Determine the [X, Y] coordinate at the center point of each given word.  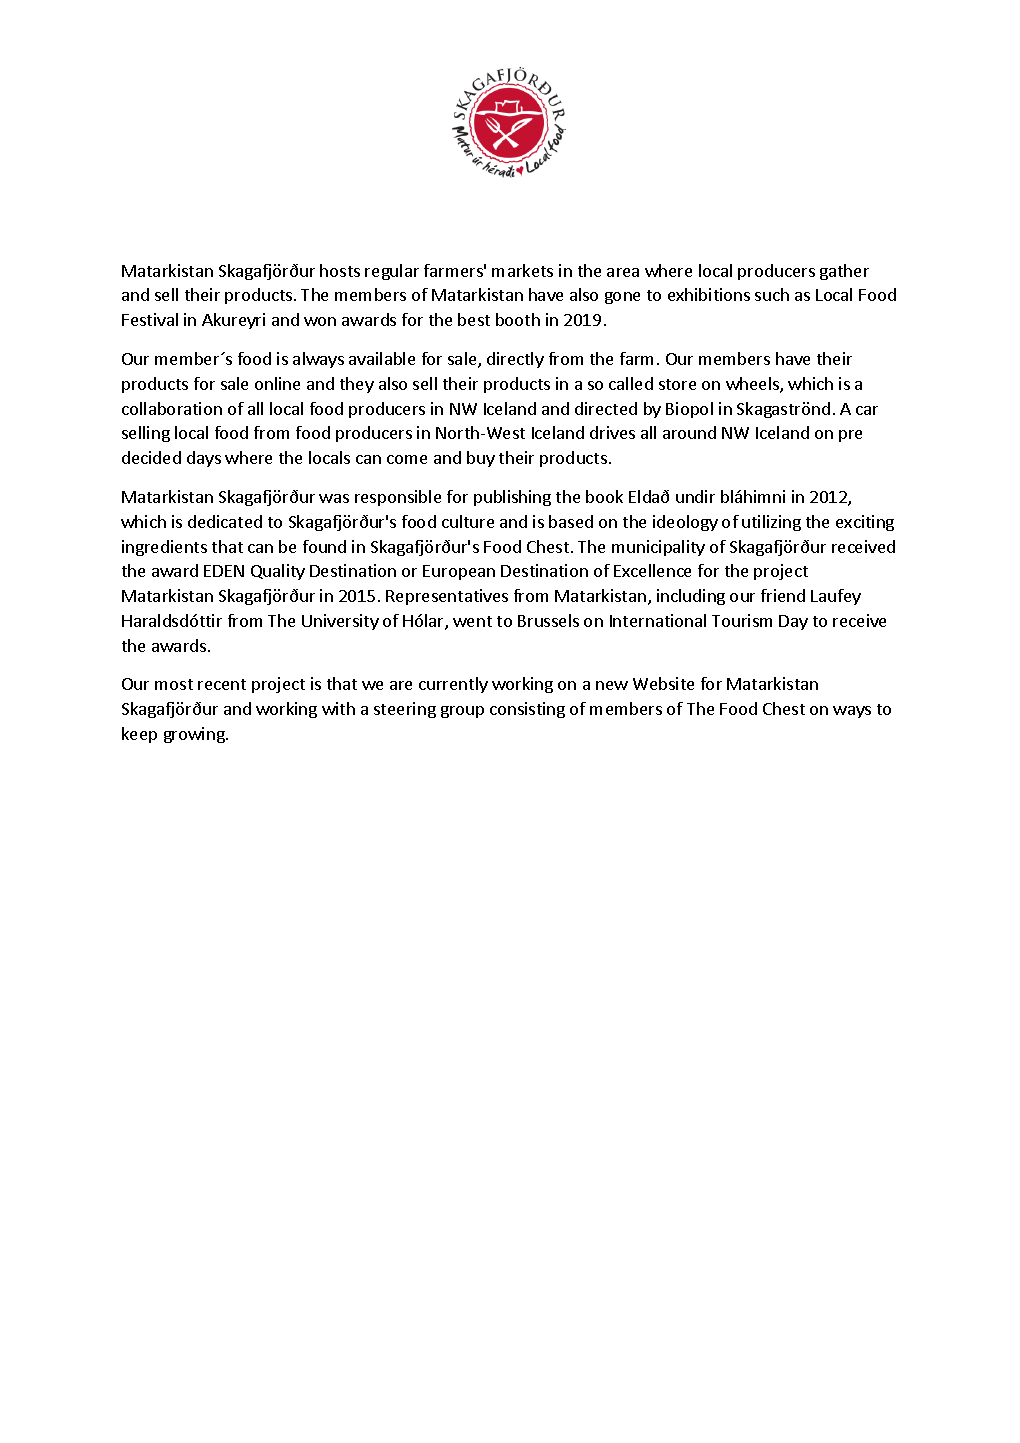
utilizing [771, 523]
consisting [527, 710]
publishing [512, 498]
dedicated [225, 521]
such [772, 294]
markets [522, 270]
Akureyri [233, 321]
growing [195, 735]
